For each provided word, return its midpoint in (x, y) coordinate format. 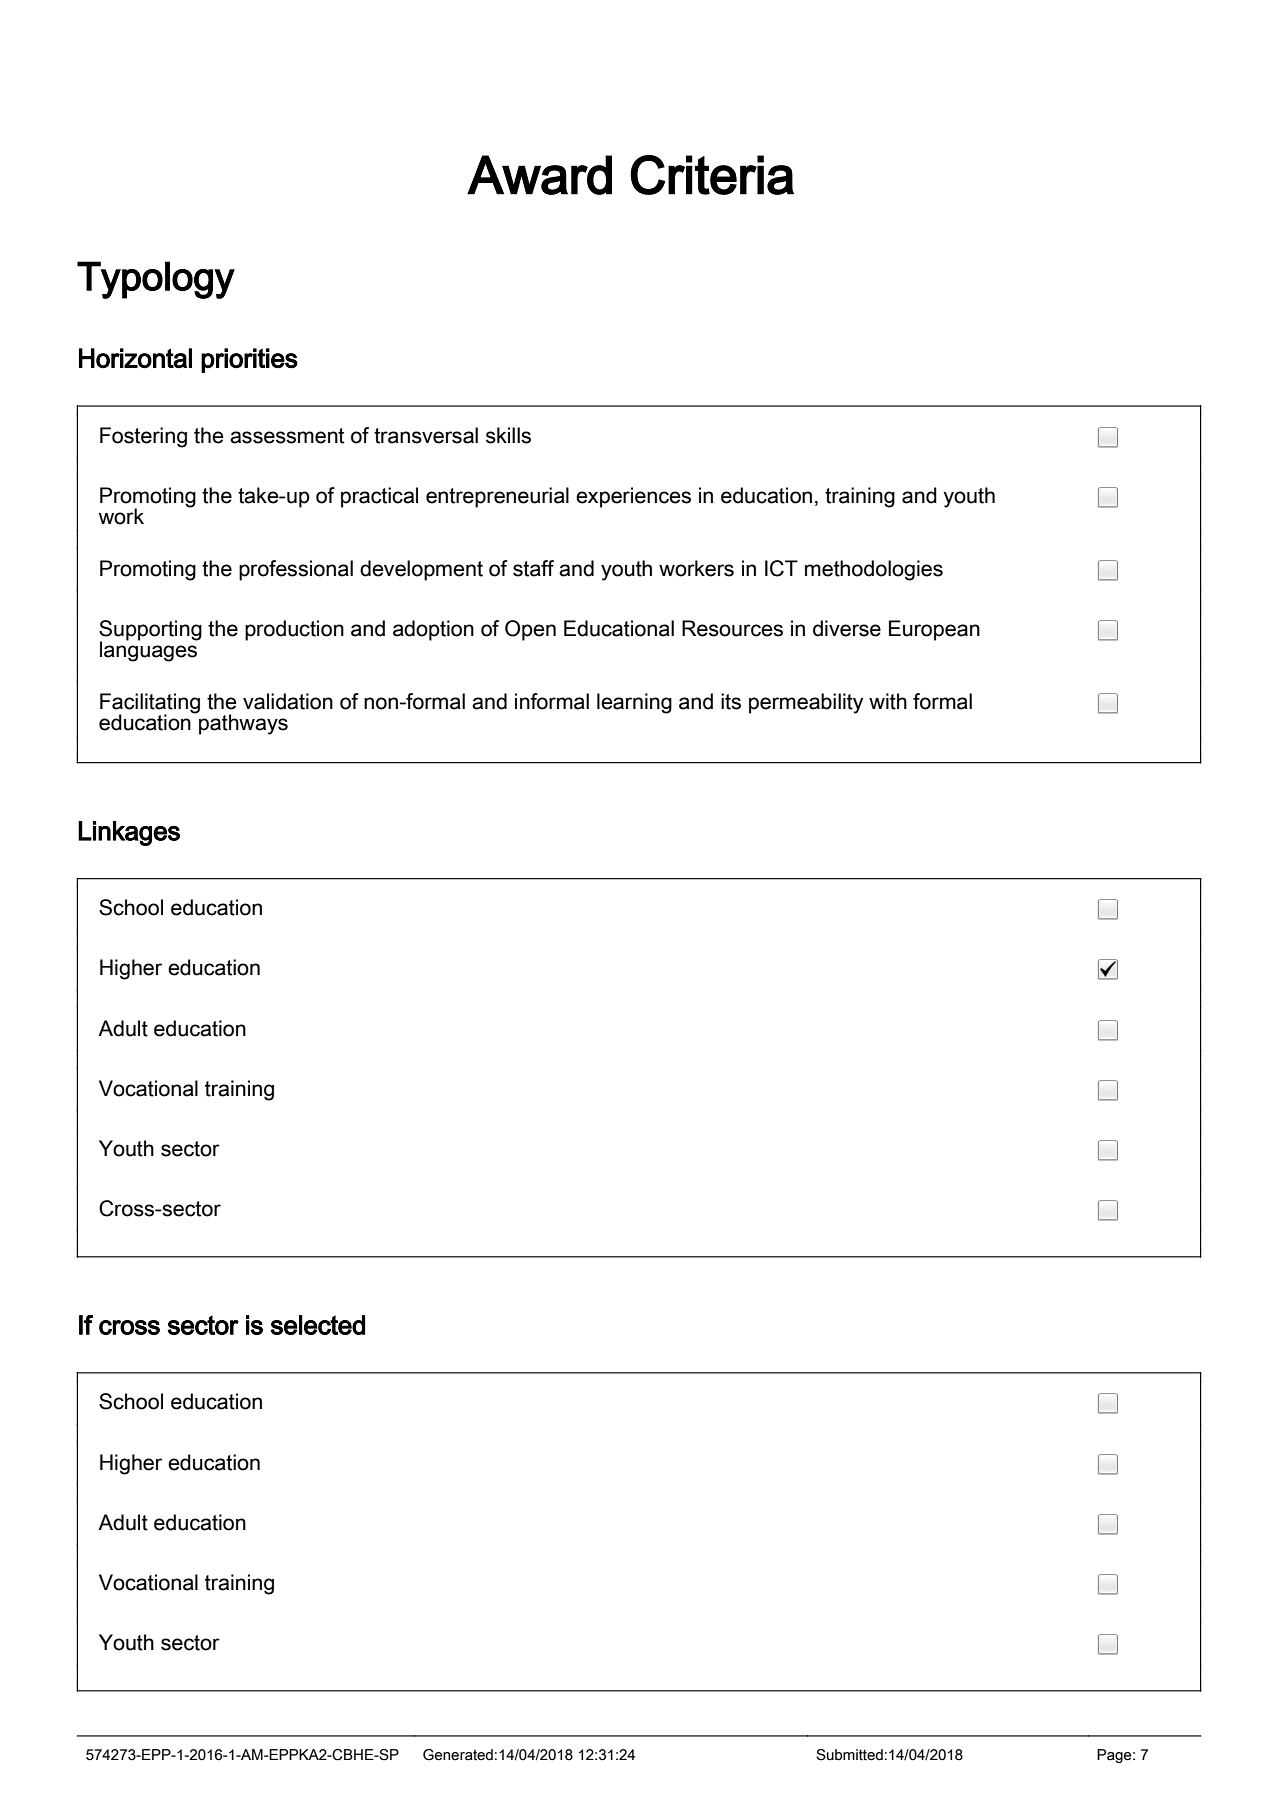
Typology (156, 280)
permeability (806, 703)
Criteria (712, 175)
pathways (242, 723)
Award (539, 175)
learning (634, 703)
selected (318, 1325)
